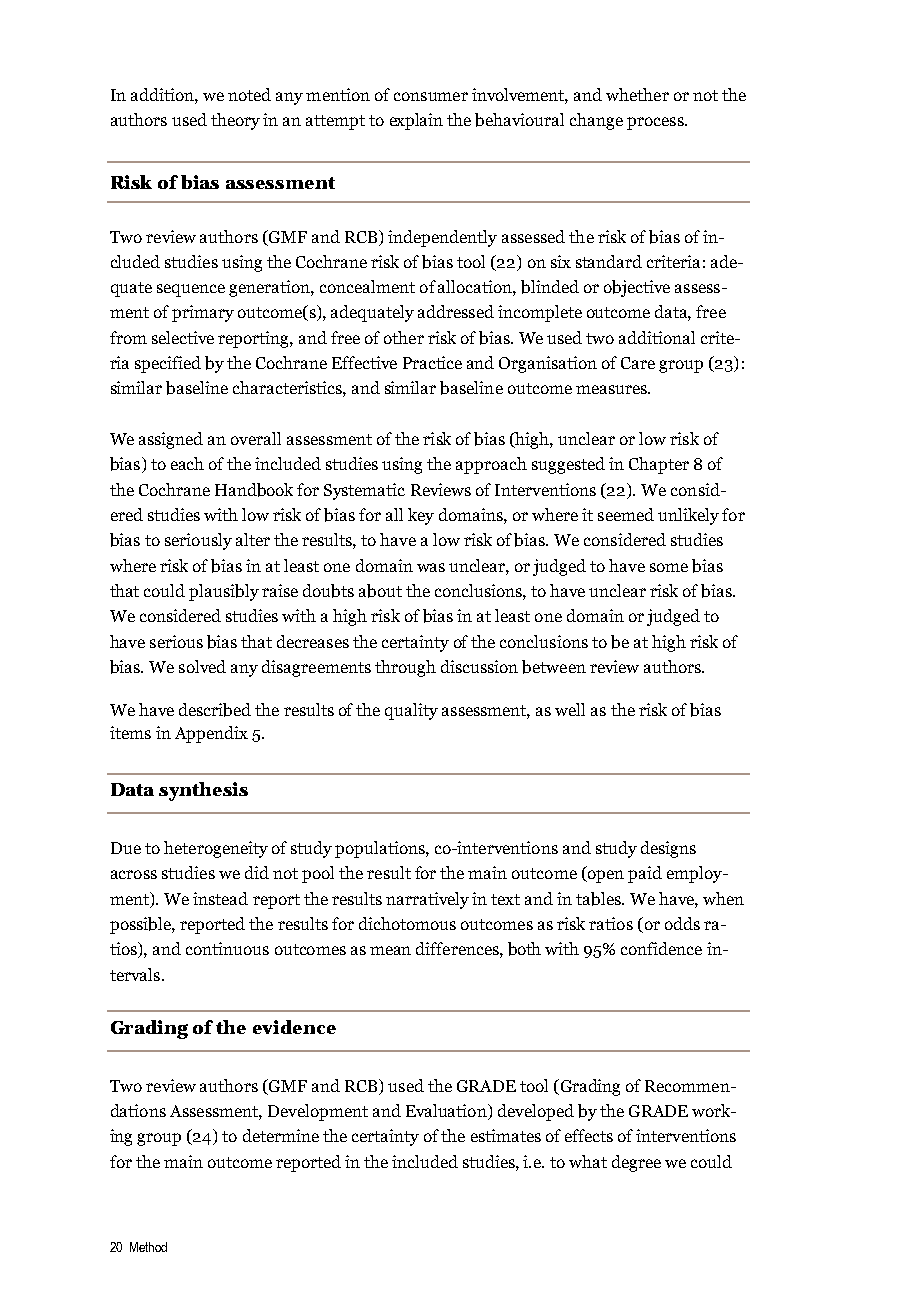  I want to click on populations, so click(381, 849).
